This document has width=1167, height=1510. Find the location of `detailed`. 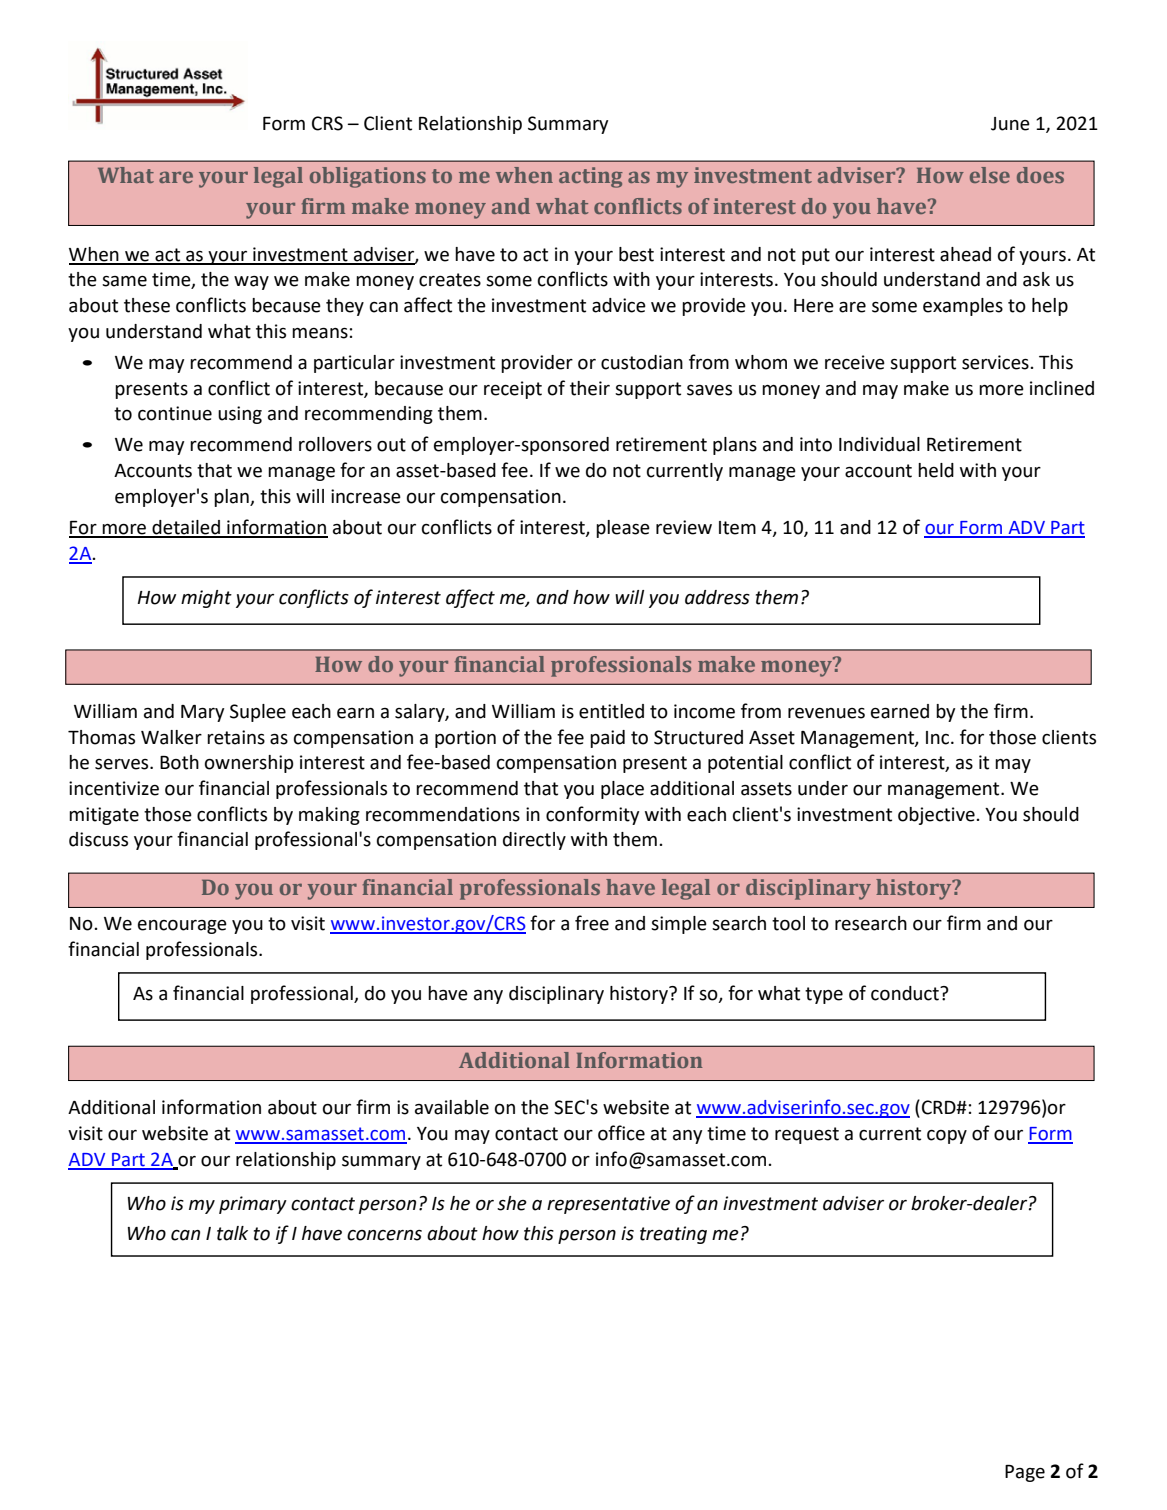

detailed is located at coordinates (186, 528).
